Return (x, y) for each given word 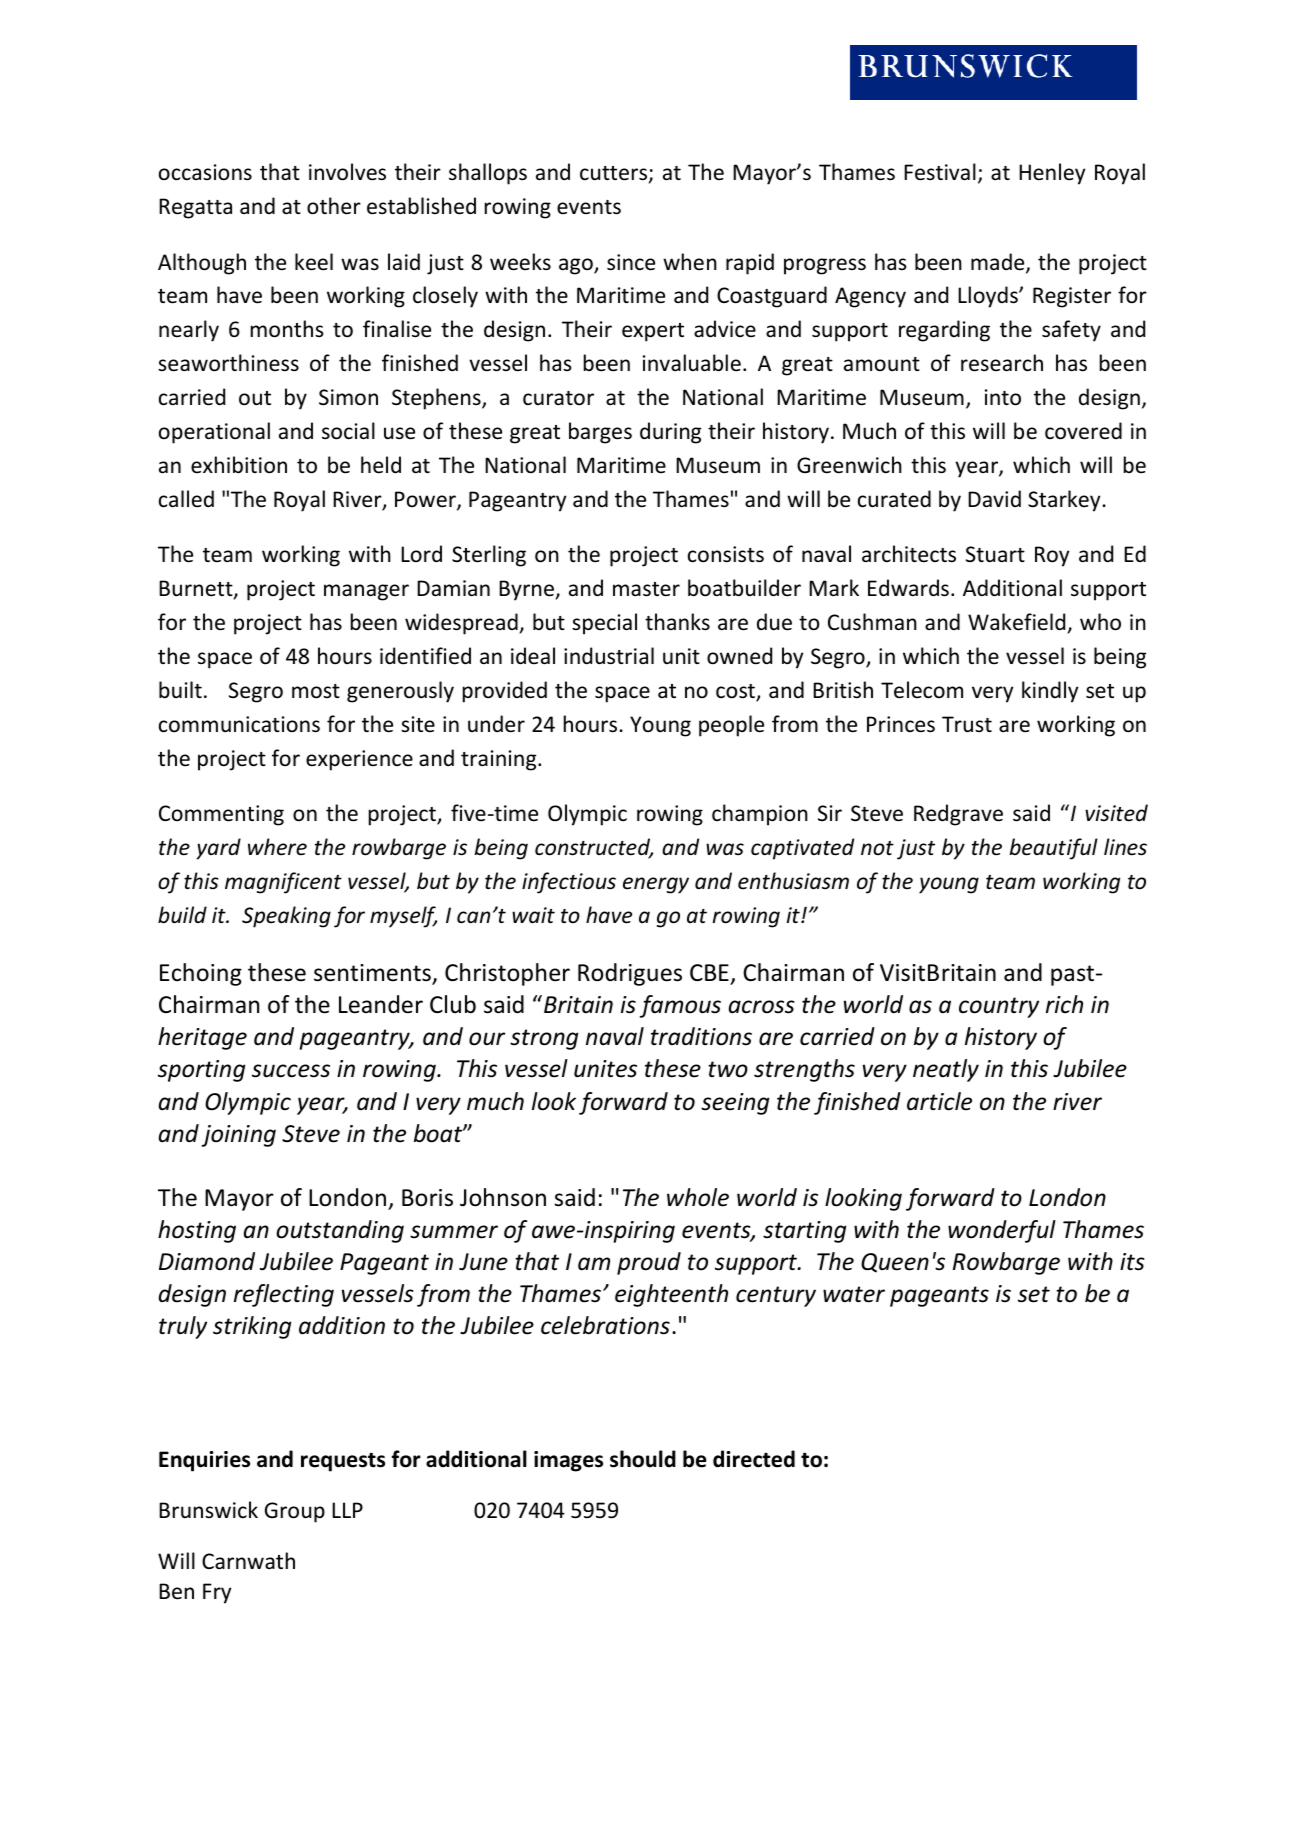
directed (754, 1459)
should (643, 1459)
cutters (615, 174)
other (334, 206)
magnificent (283, 883)
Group (295, 1512)
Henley (1052, 174)
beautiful (1054, 849)
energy (656, 885)
